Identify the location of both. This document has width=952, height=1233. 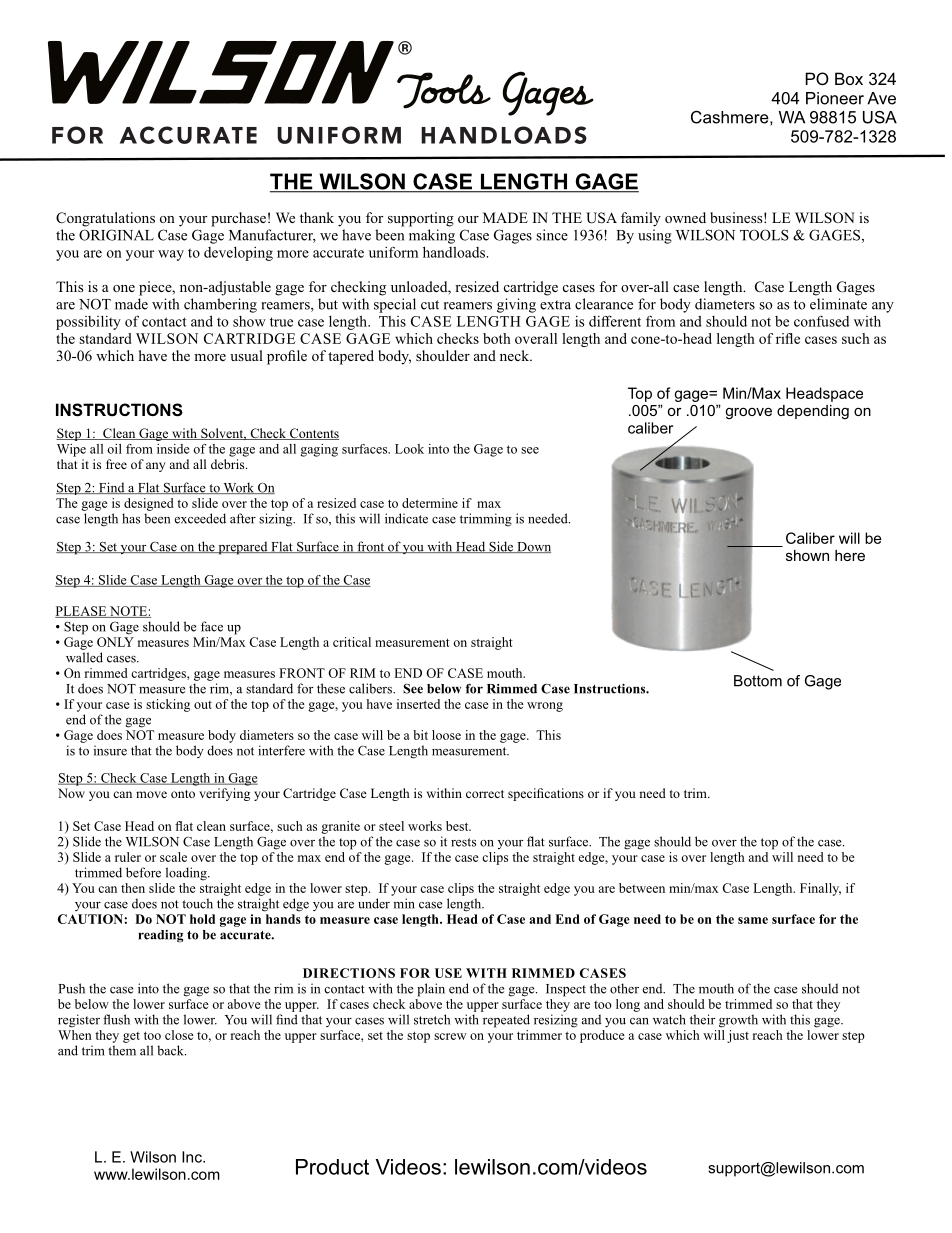
(497, 338).
